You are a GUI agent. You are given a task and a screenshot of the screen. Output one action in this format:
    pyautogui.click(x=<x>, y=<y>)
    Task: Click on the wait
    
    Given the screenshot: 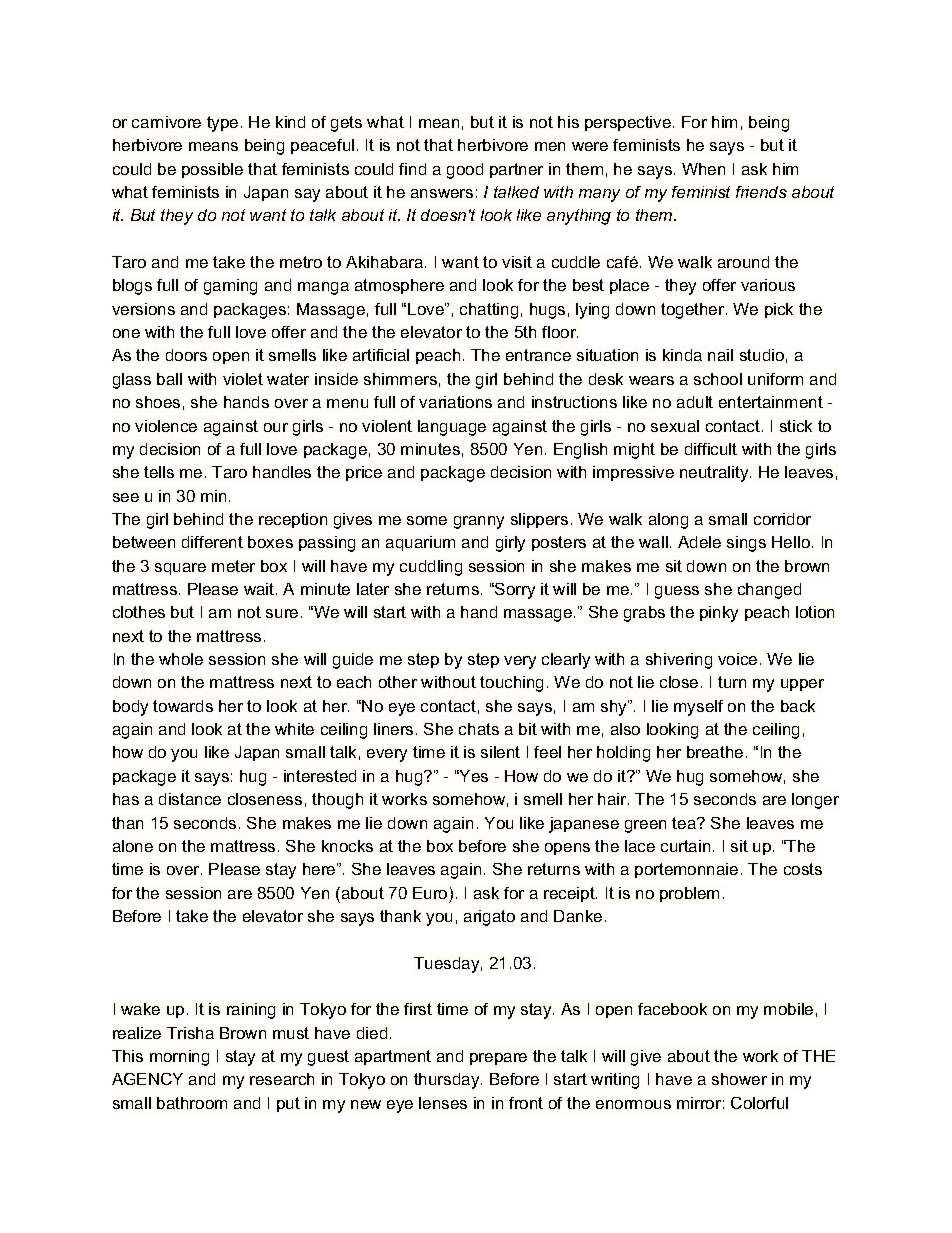 What is the action you would take?
    pyautogui.click(x=260, y=589)
